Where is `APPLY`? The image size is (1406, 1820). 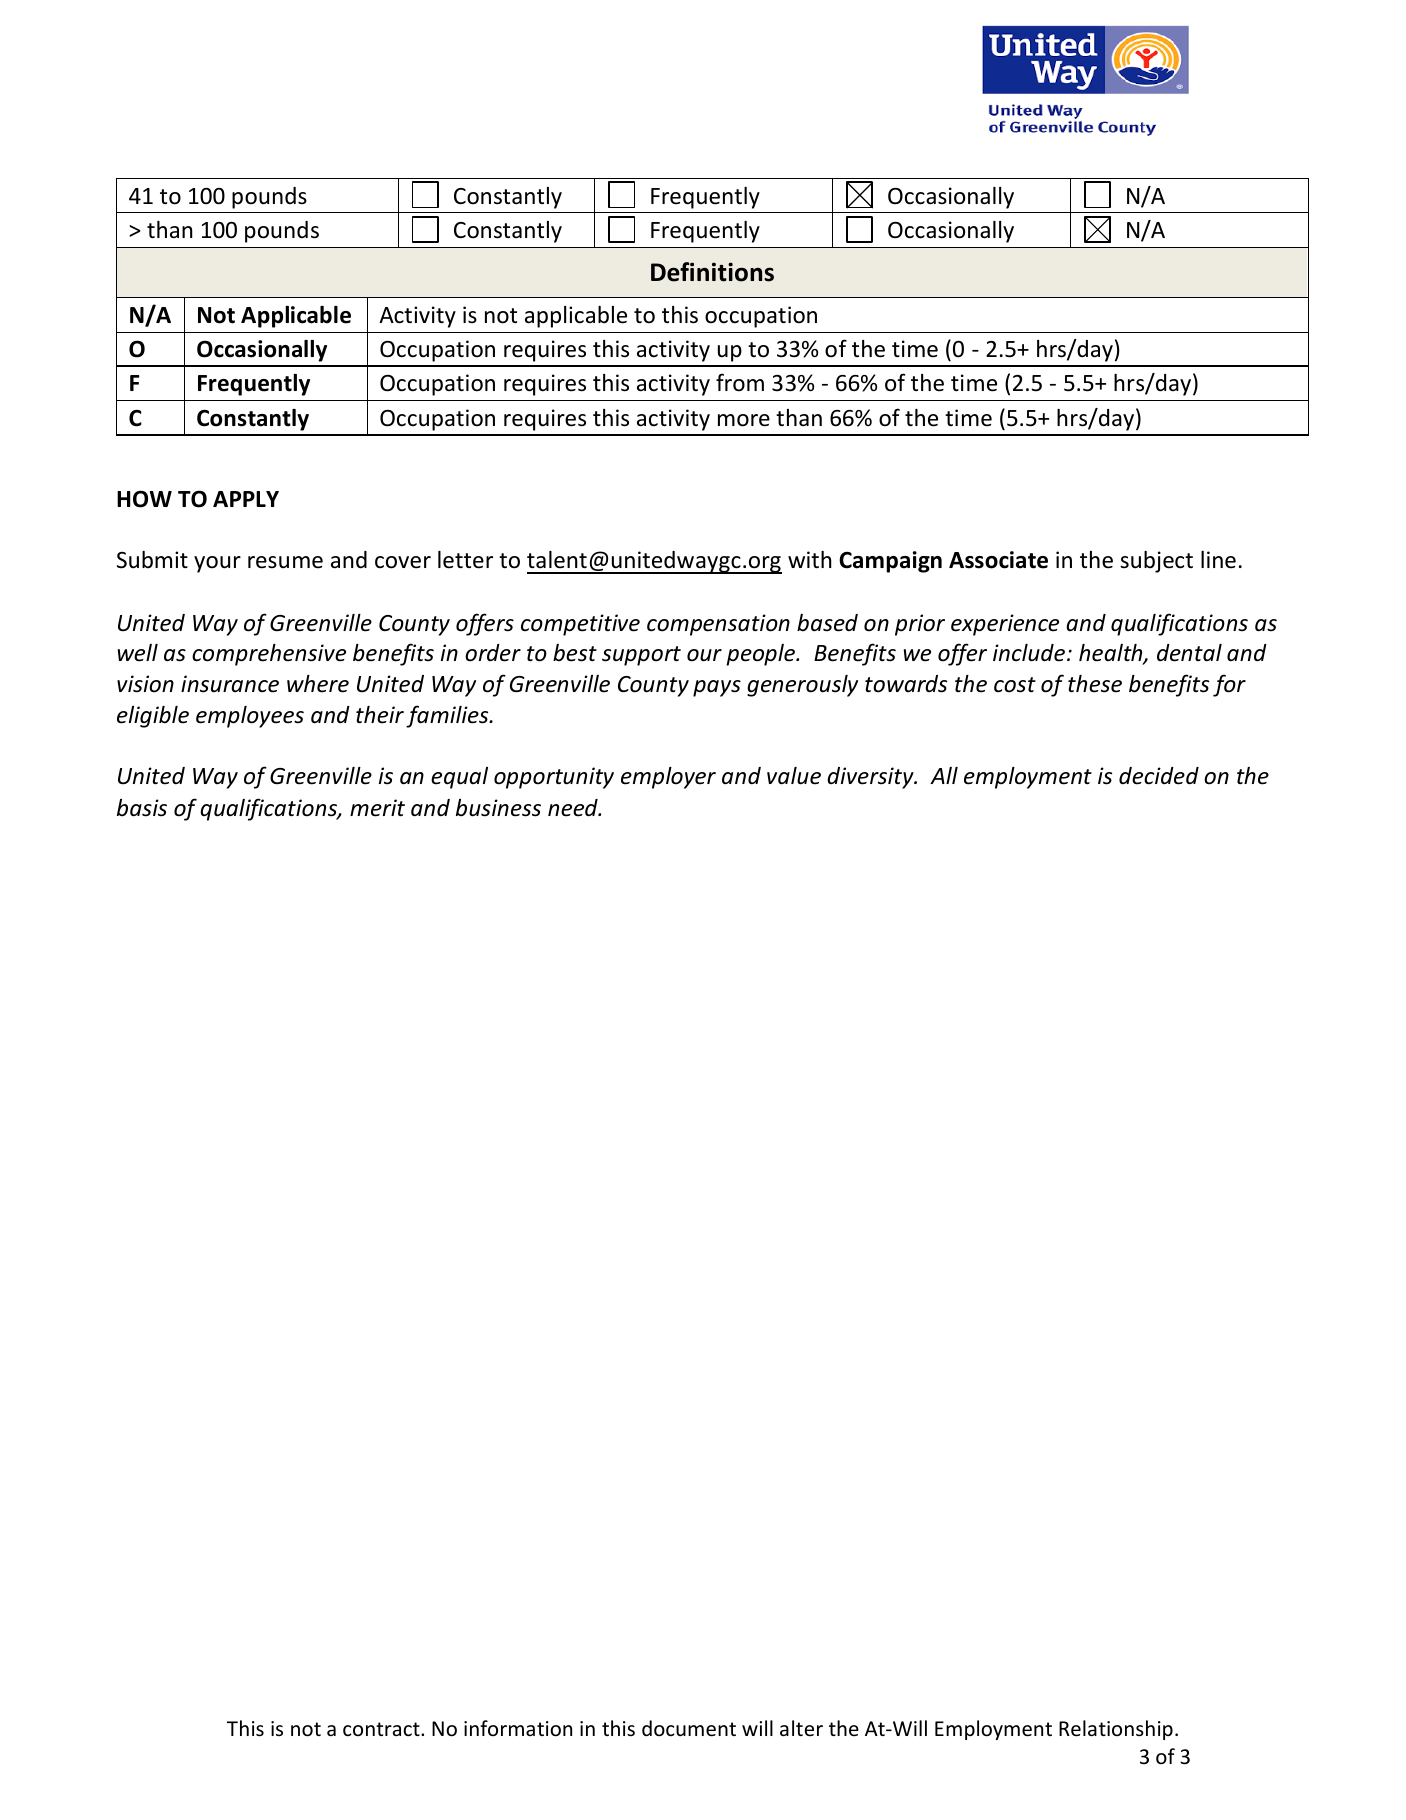 APPLY is located at coordinates (246, 499).
